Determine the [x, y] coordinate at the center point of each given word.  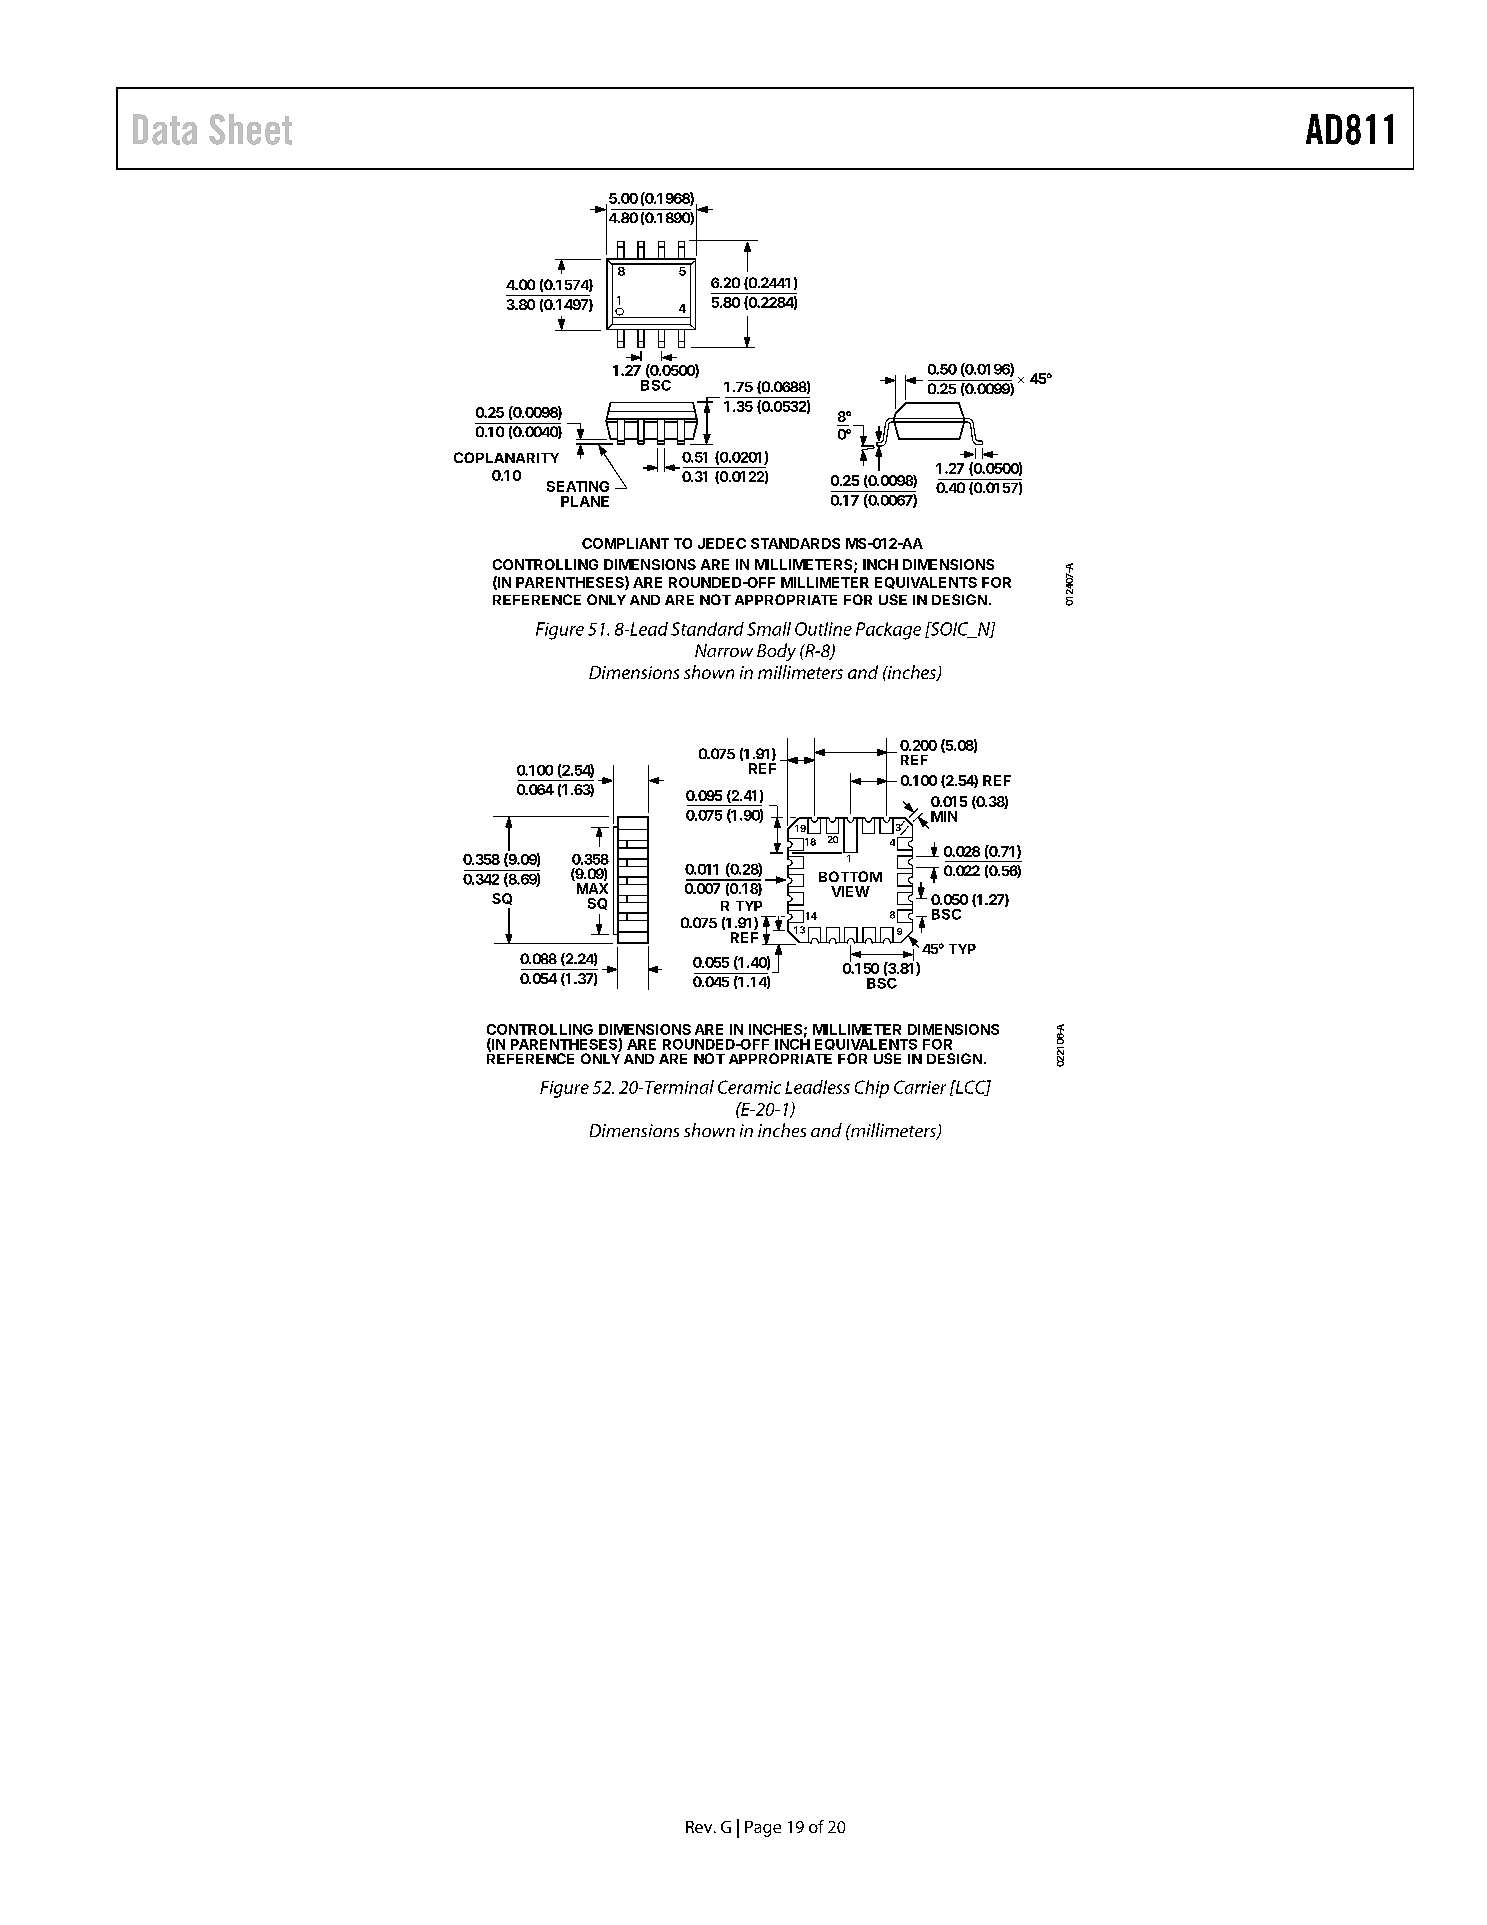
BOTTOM [850, 876]
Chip [872, 1089]
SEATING [578, 486]
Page [763, 1829]
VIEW [850, 891]
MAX [592, 888]
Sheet [250, 129]
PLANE [585, 501]
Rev [700, 1827]
